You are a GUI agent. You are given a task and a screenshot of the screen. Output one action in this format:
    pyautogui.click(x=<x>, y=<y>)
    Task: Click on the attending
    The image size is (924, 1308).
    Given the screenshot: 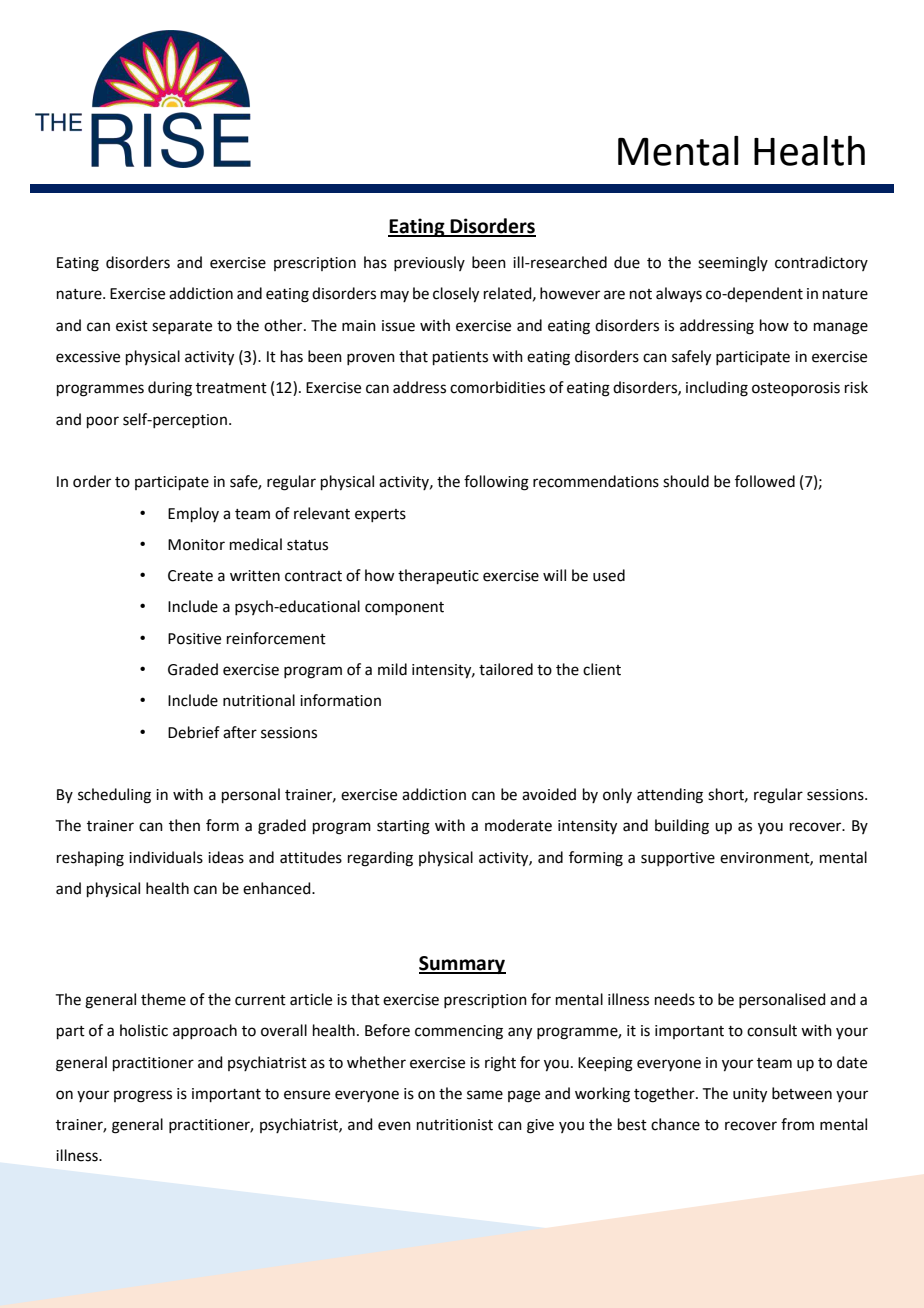 What is the action you would take?
    pyautogui.click(x=670, y=796)
